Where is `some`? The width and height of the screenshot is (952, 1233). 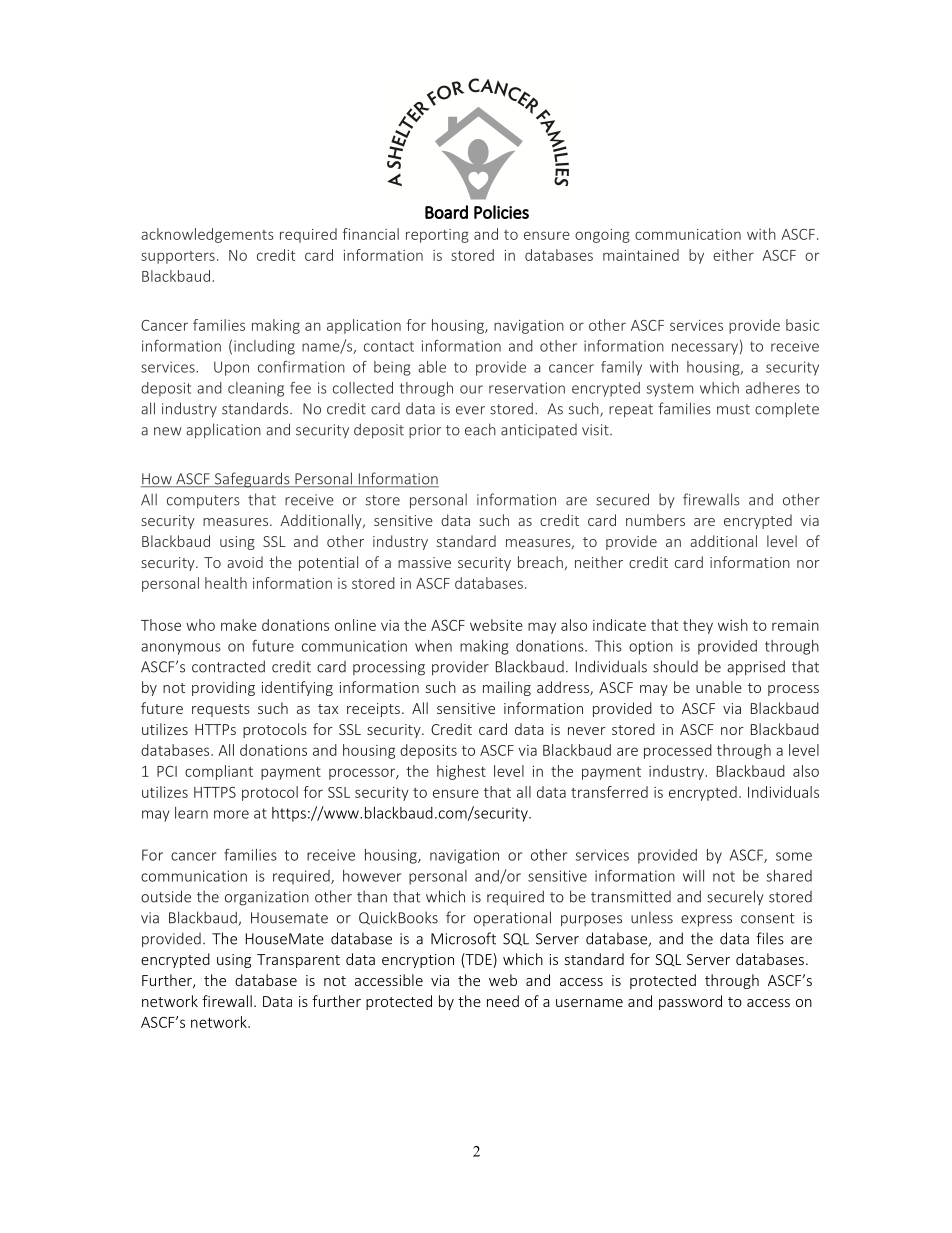
some is located at coordinates (794, 856).
